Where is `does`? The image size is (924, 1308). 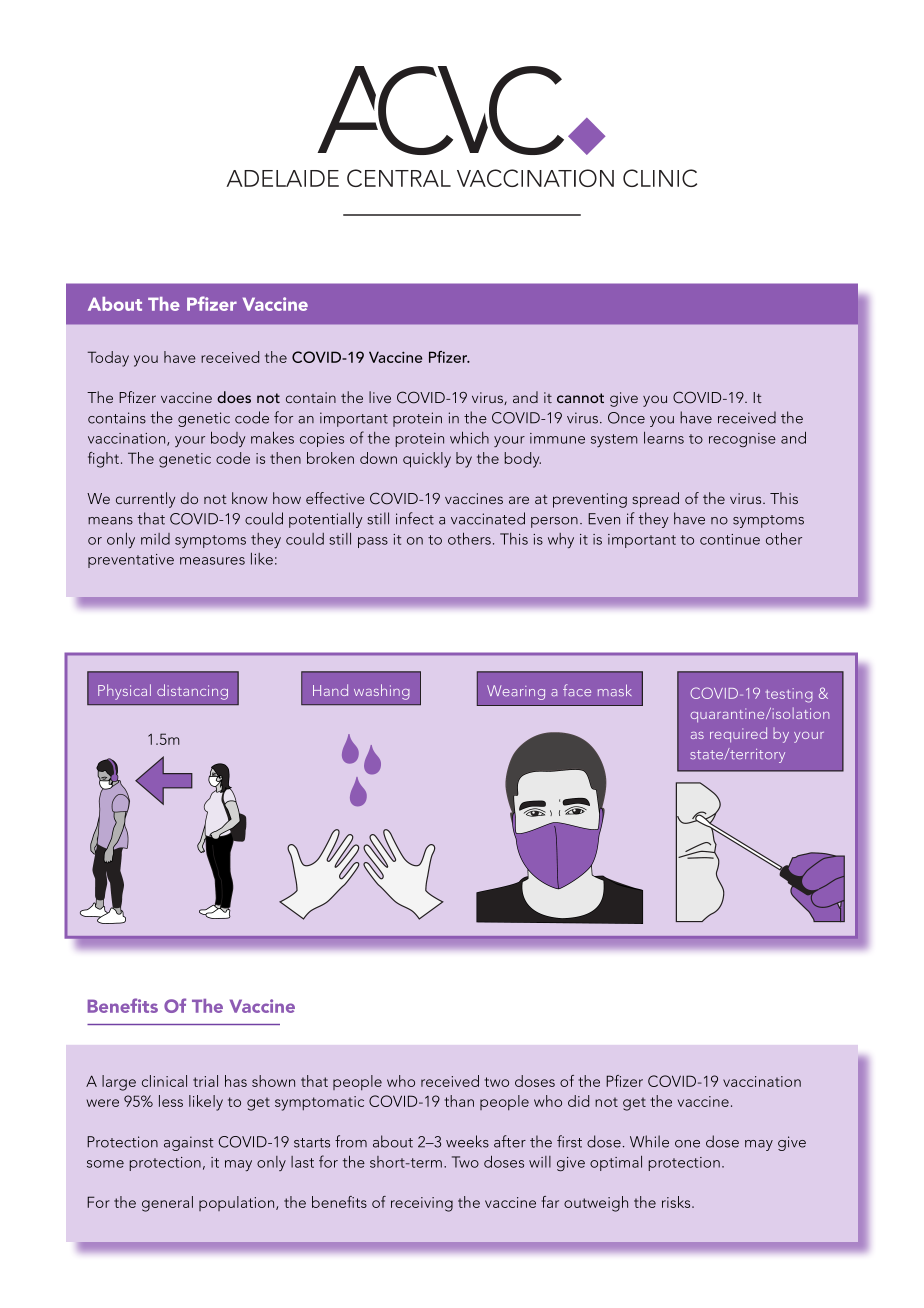 does is located at coordinates (234, 397).
